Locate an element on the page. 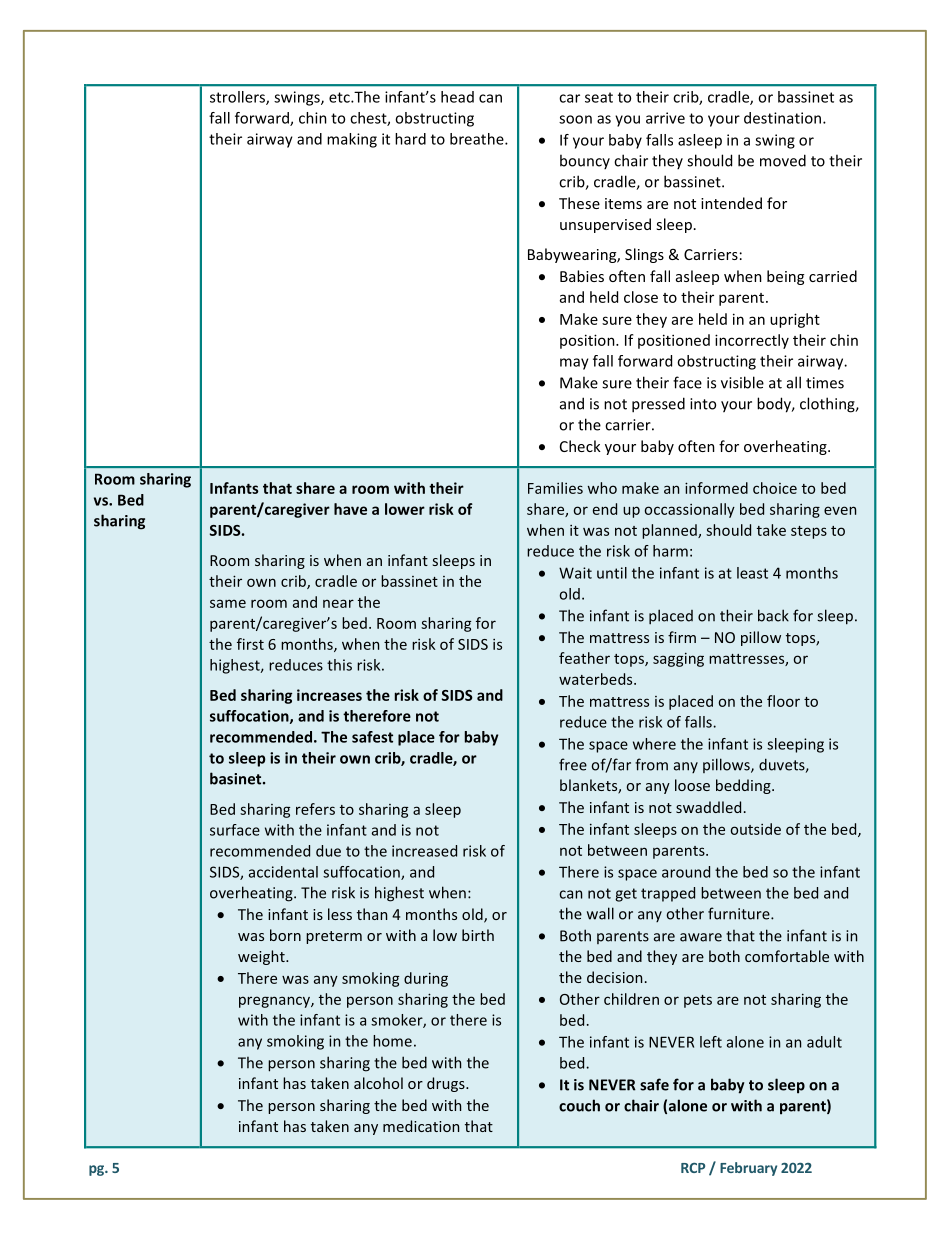  free is located at coordinates (573, 764).
